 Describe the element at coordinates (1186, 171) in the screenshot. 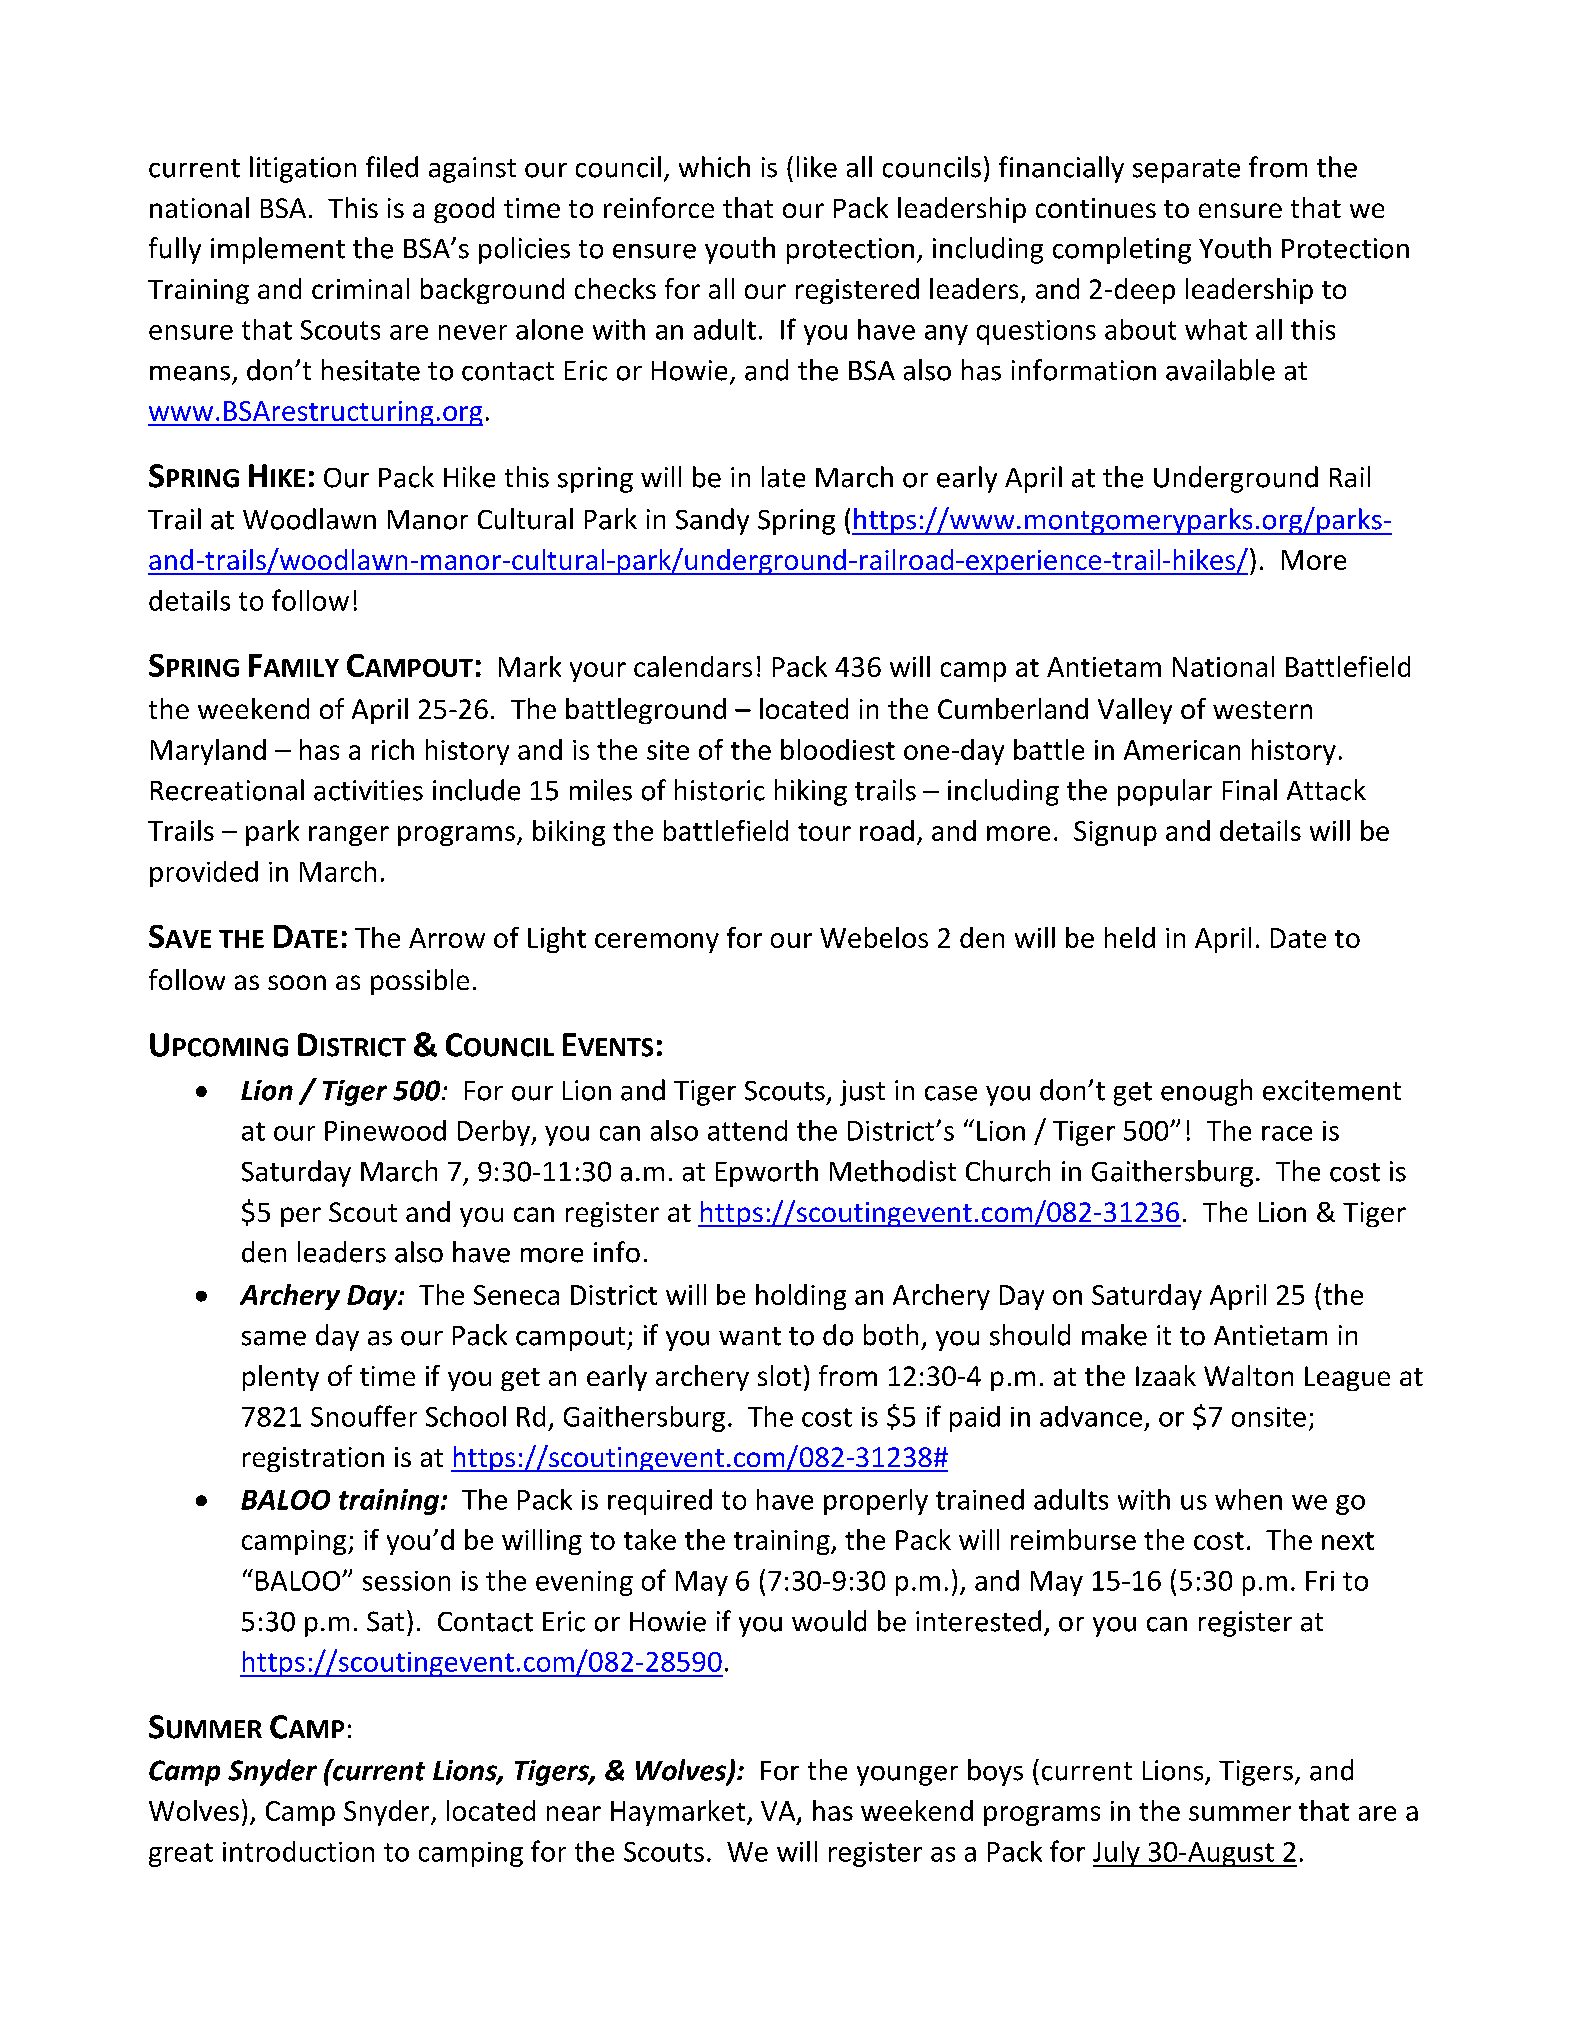

I see `separate` at that location.
